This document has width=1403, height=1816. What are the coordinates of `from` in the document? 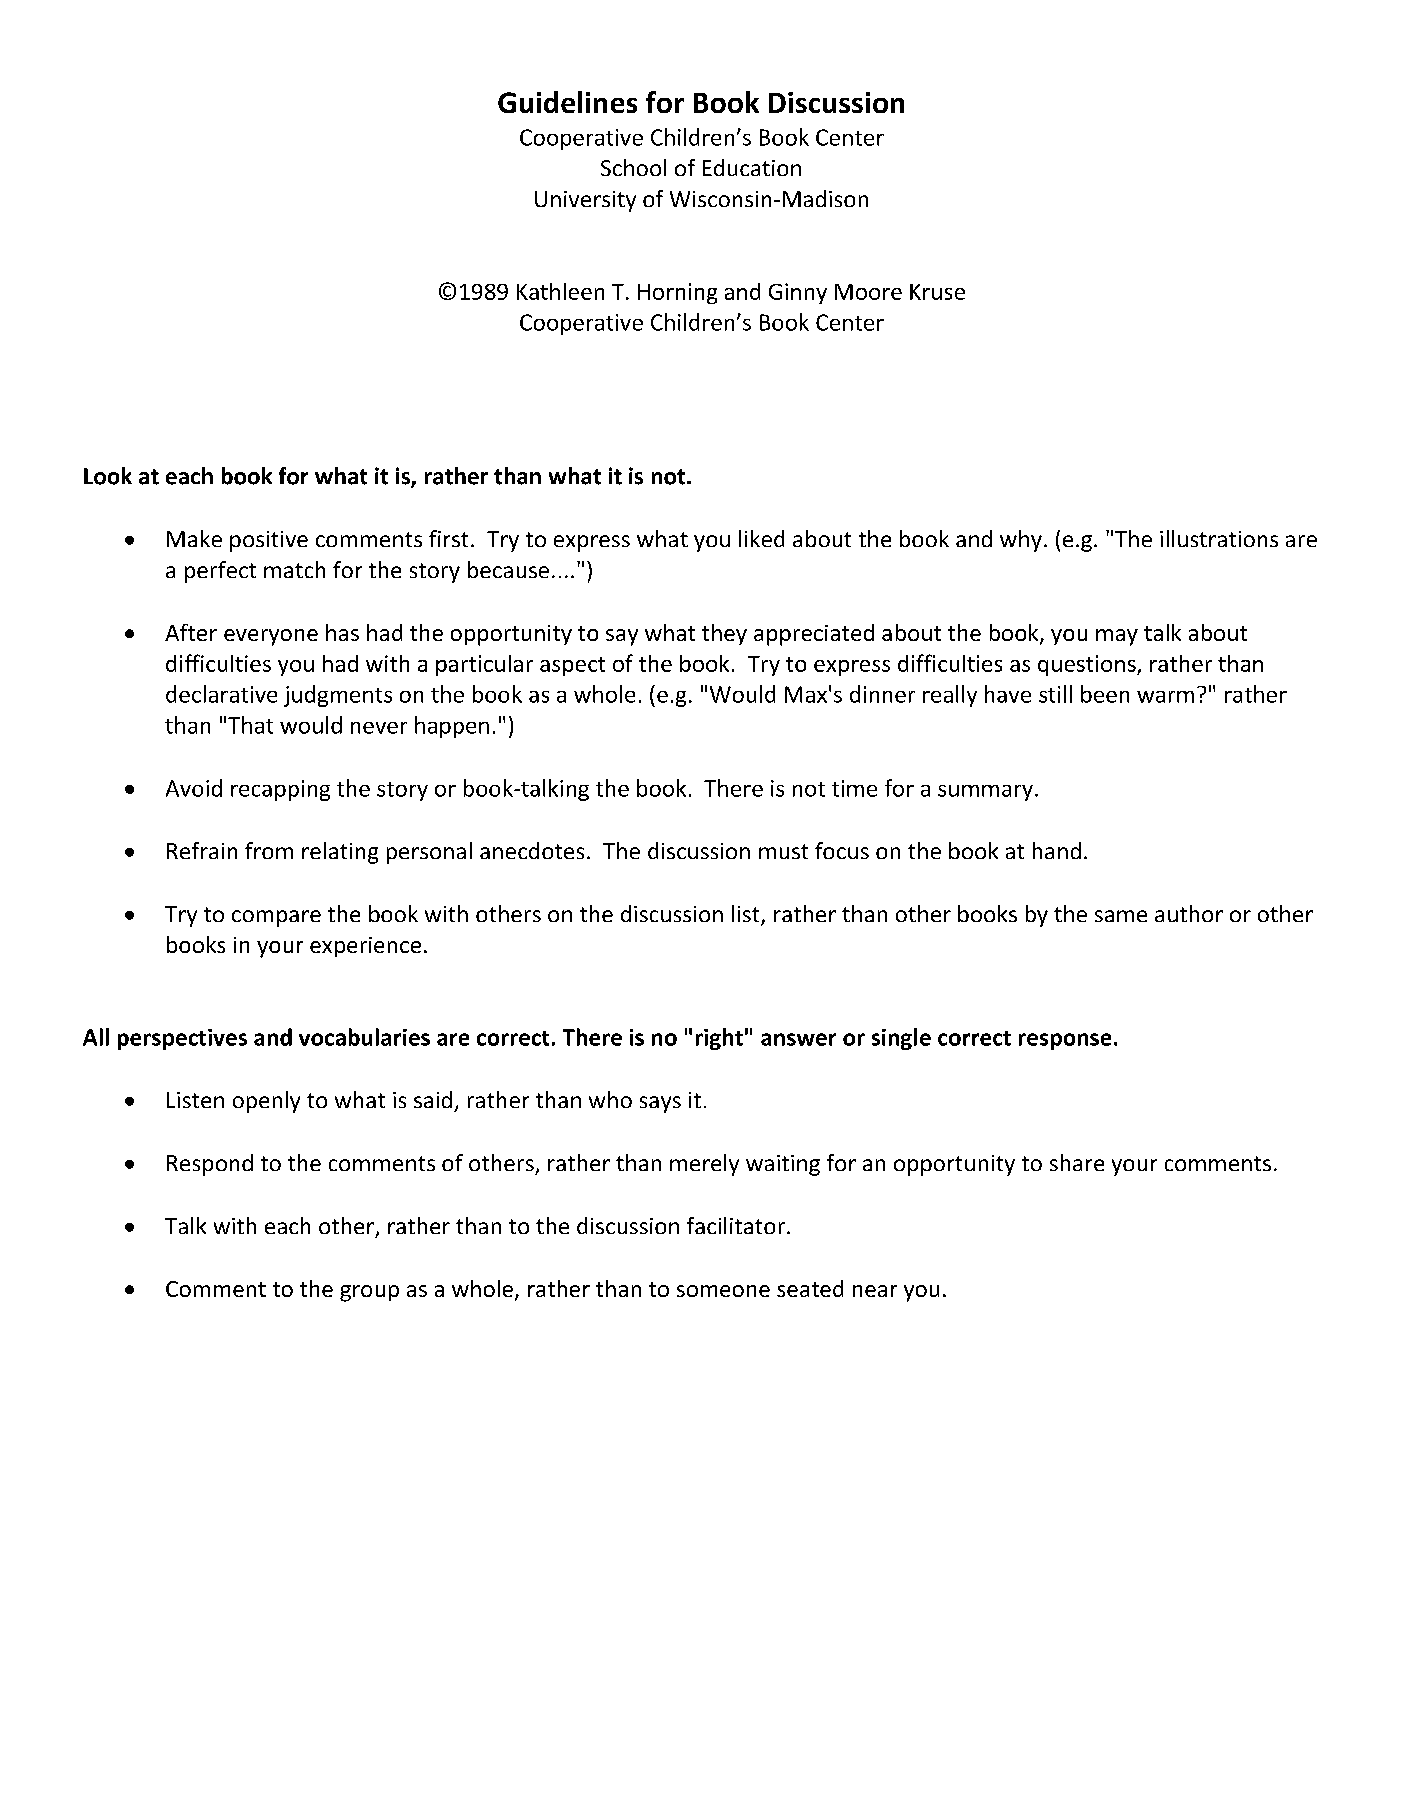 It's located at (269, 850).
